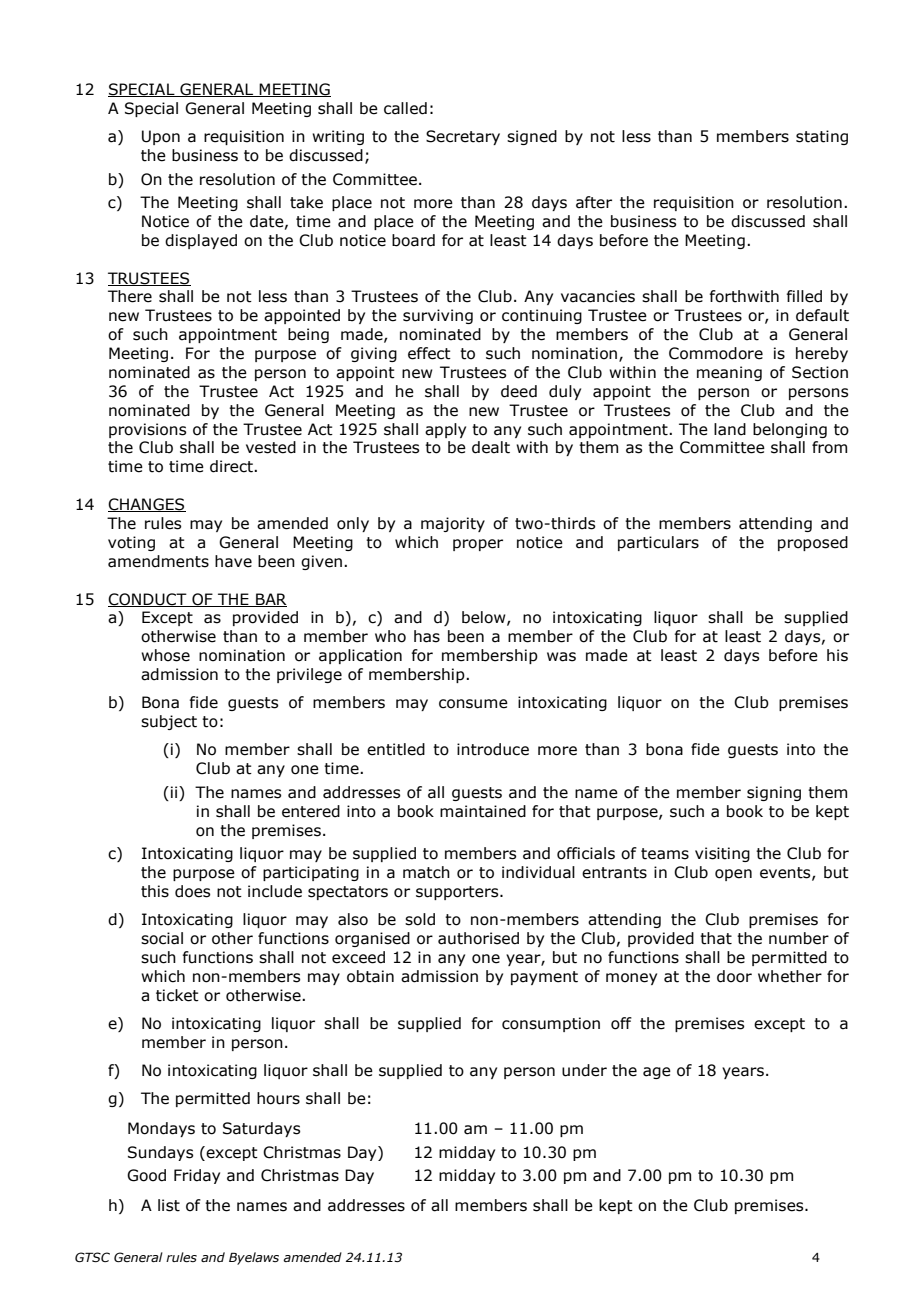 The image size is (924, 1308). Describe the element at coordinates (192, 891) in the document. I see `does` at that location.
